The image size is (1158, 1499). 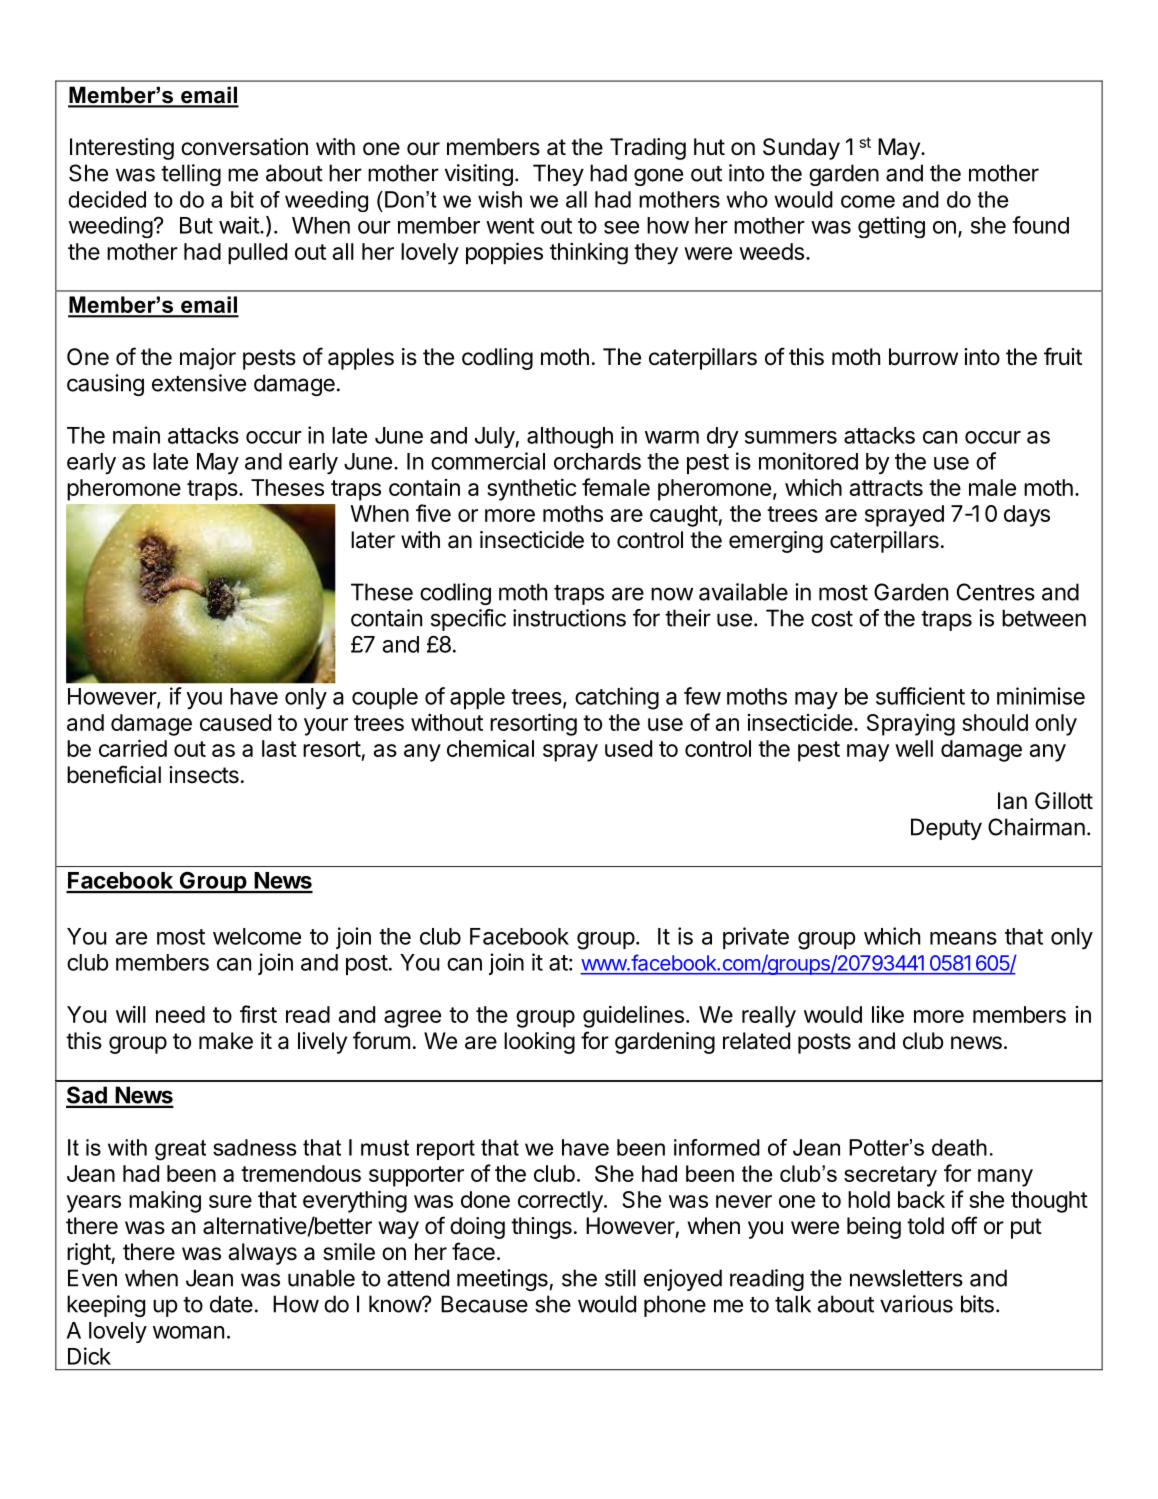 What do you see at coordinates (996, 592) in the screenshot?
I see `Centres` at bounding box center [996, 592].
